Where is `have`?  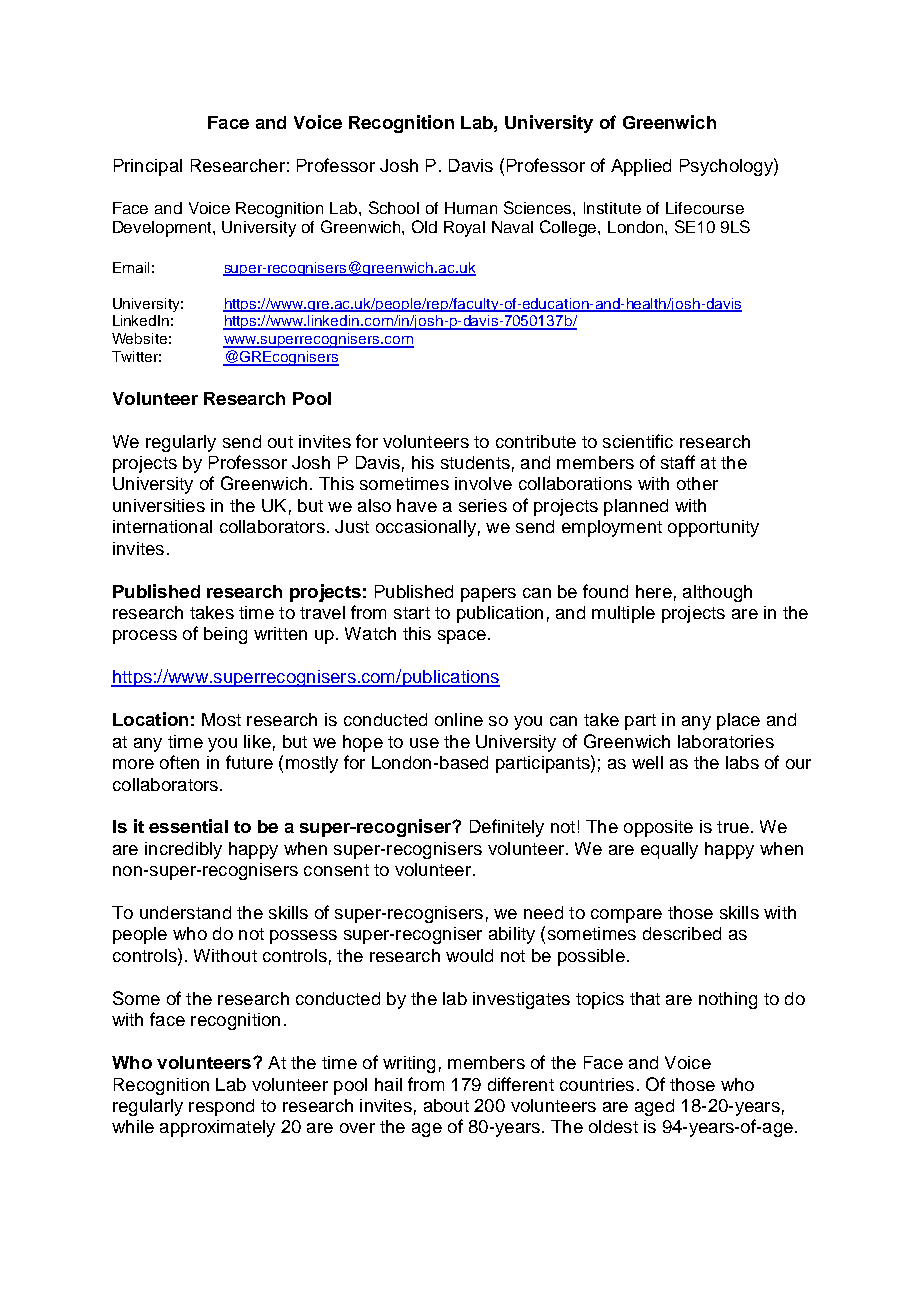 have is located at coordinates (417, 505).
